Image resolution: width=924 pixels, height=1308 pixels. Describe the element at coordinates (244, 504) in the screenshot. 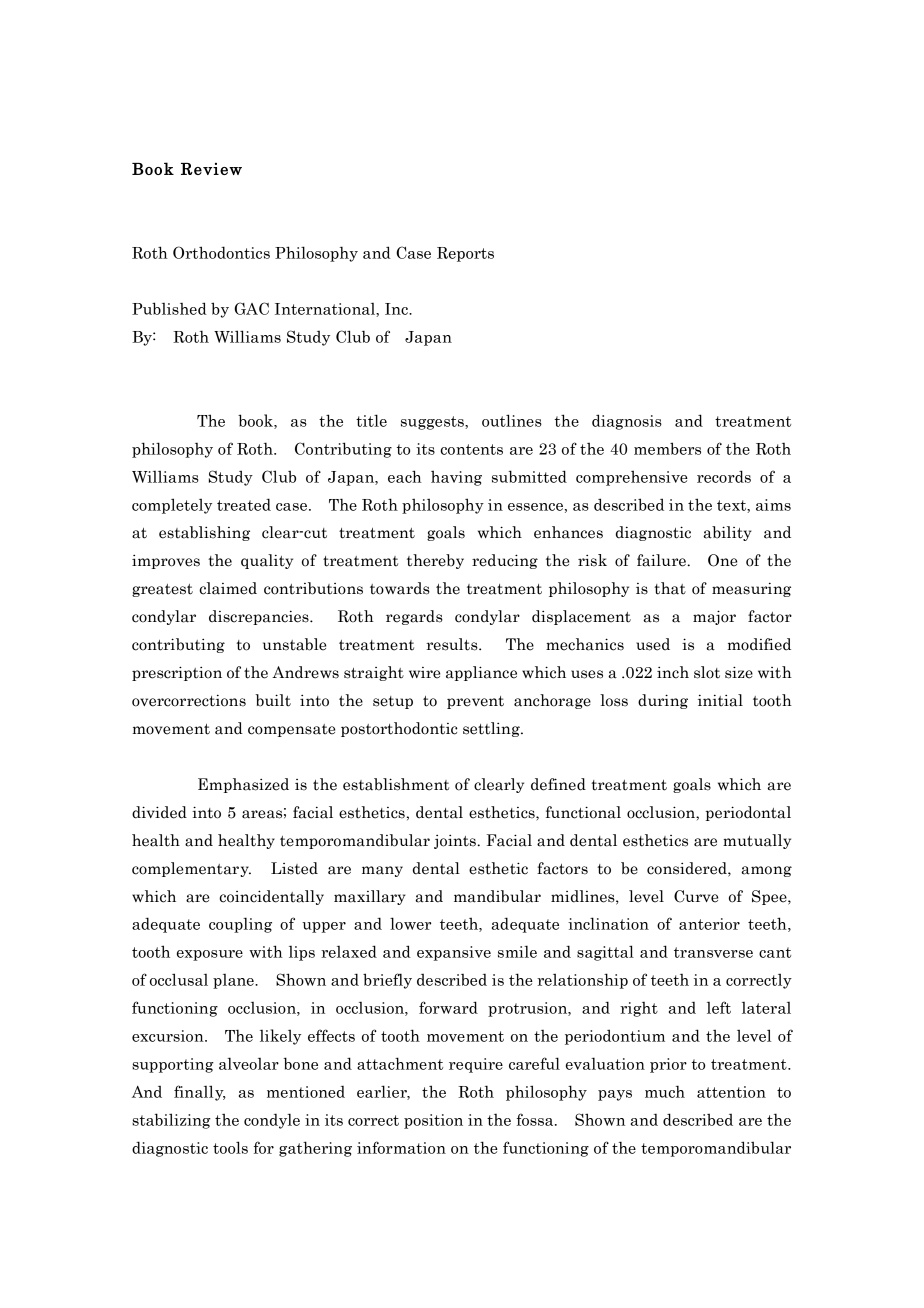

I see `treated` at that location.
